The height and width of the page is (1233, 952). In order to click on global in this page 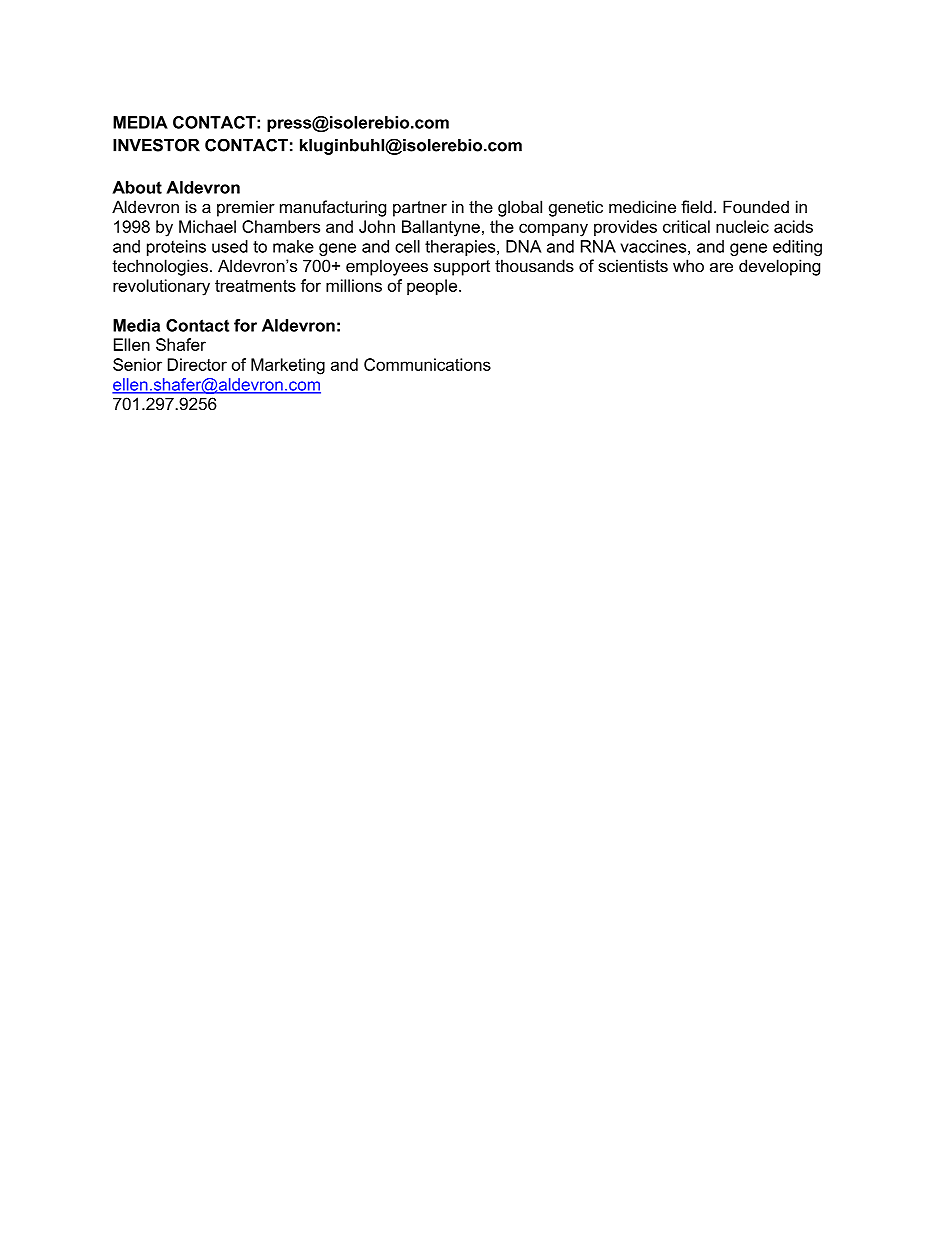, I will do `click(520, 208)`.
